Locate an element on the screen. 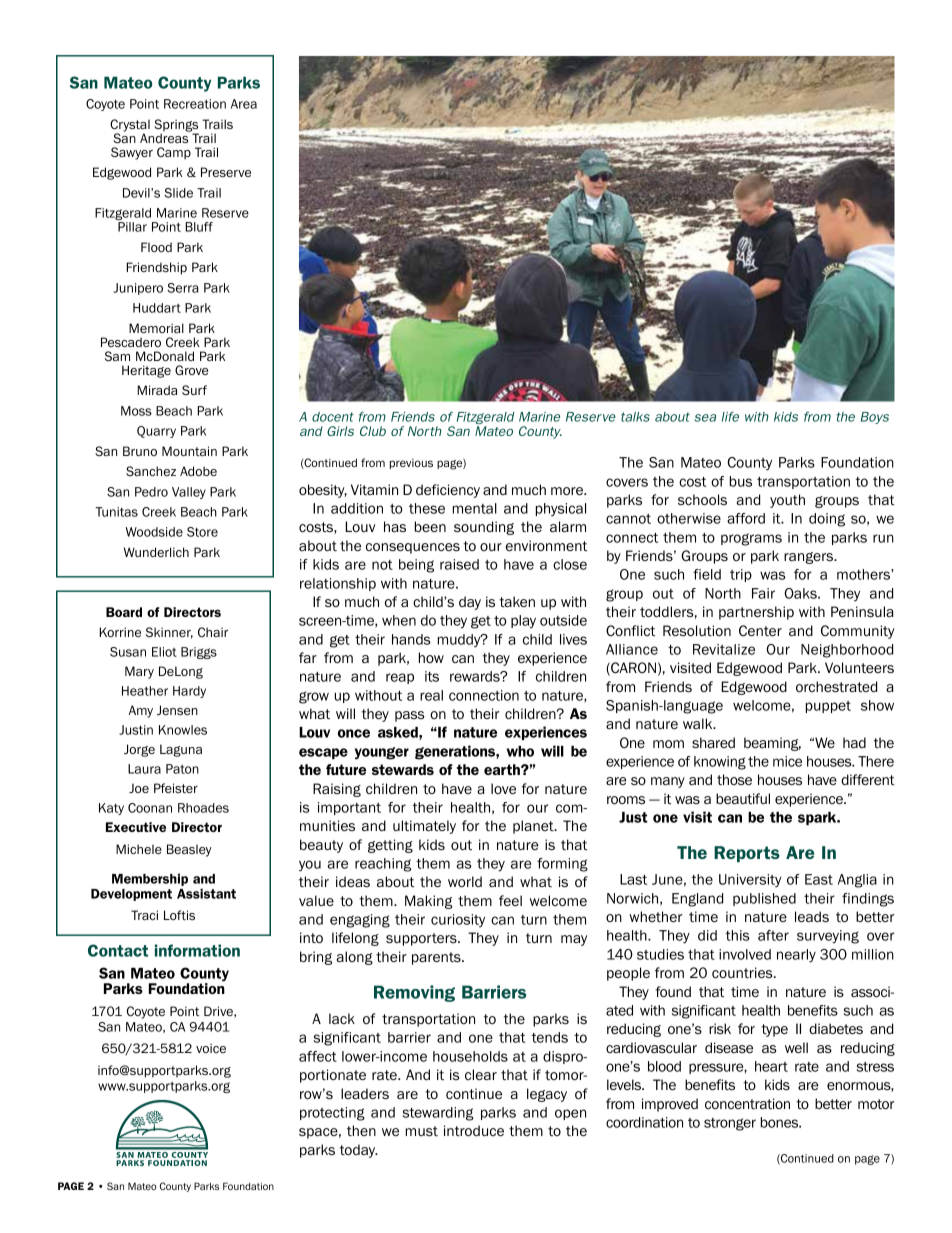 This screenshot has width=952, height=1233. play is located at coordinates (523, 622).
